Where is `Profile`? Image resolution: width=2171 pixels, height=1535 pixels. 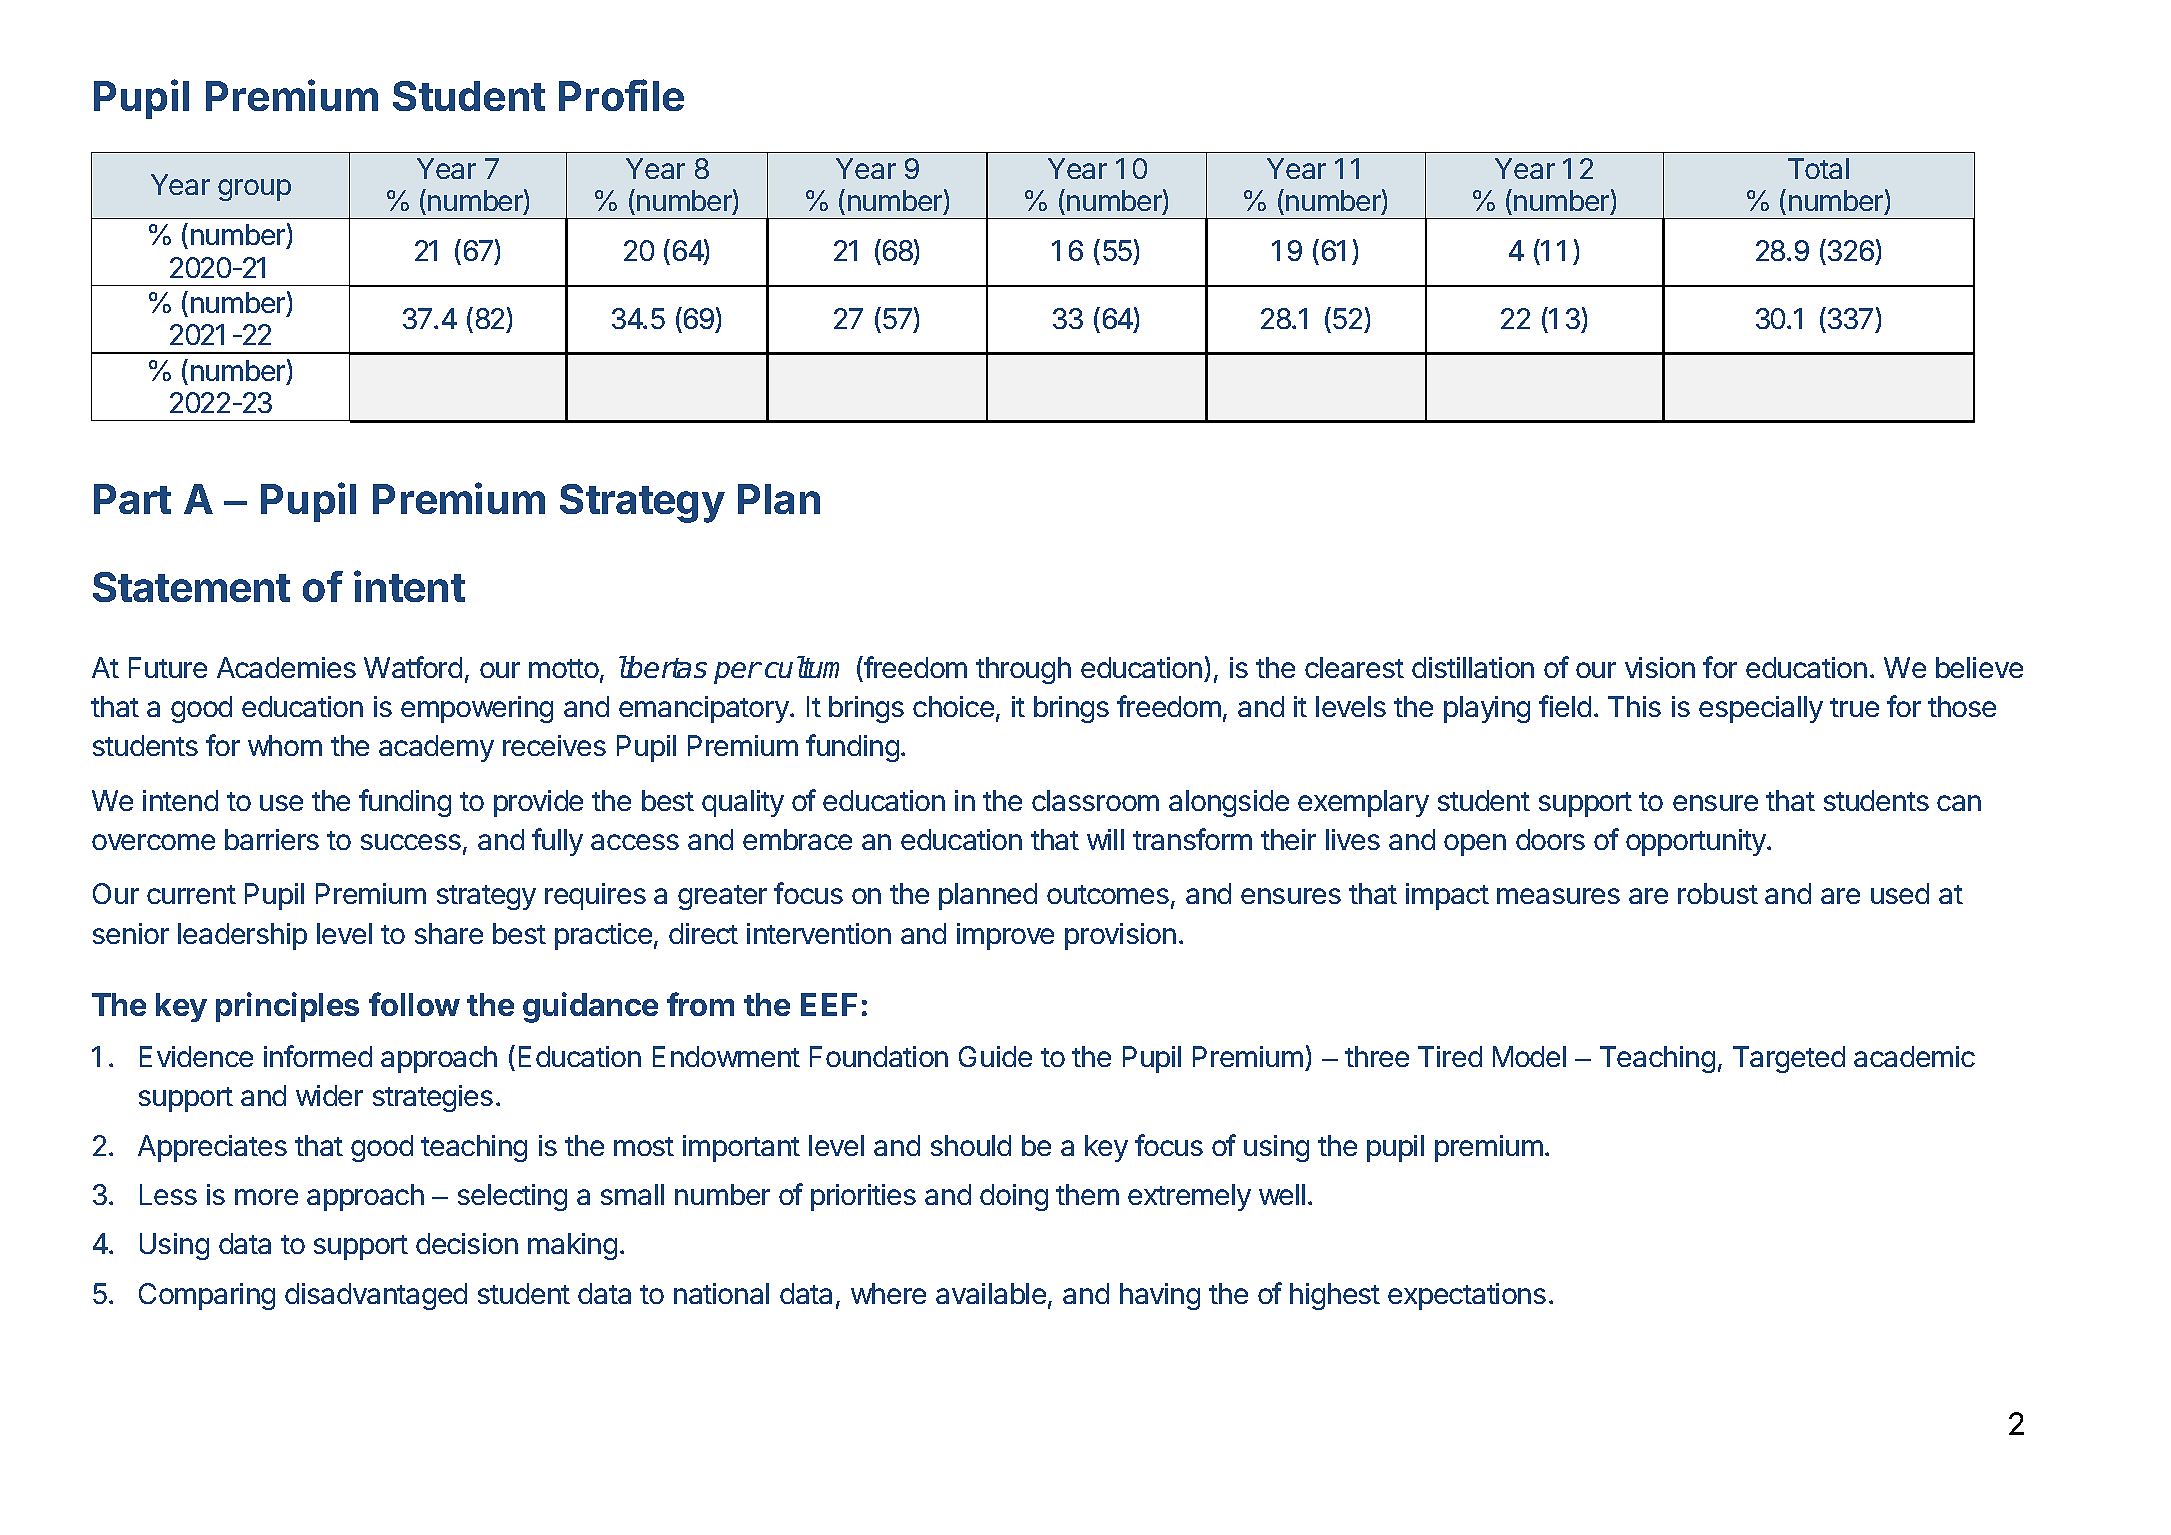
Profile is located at coordinates (621, 95).
